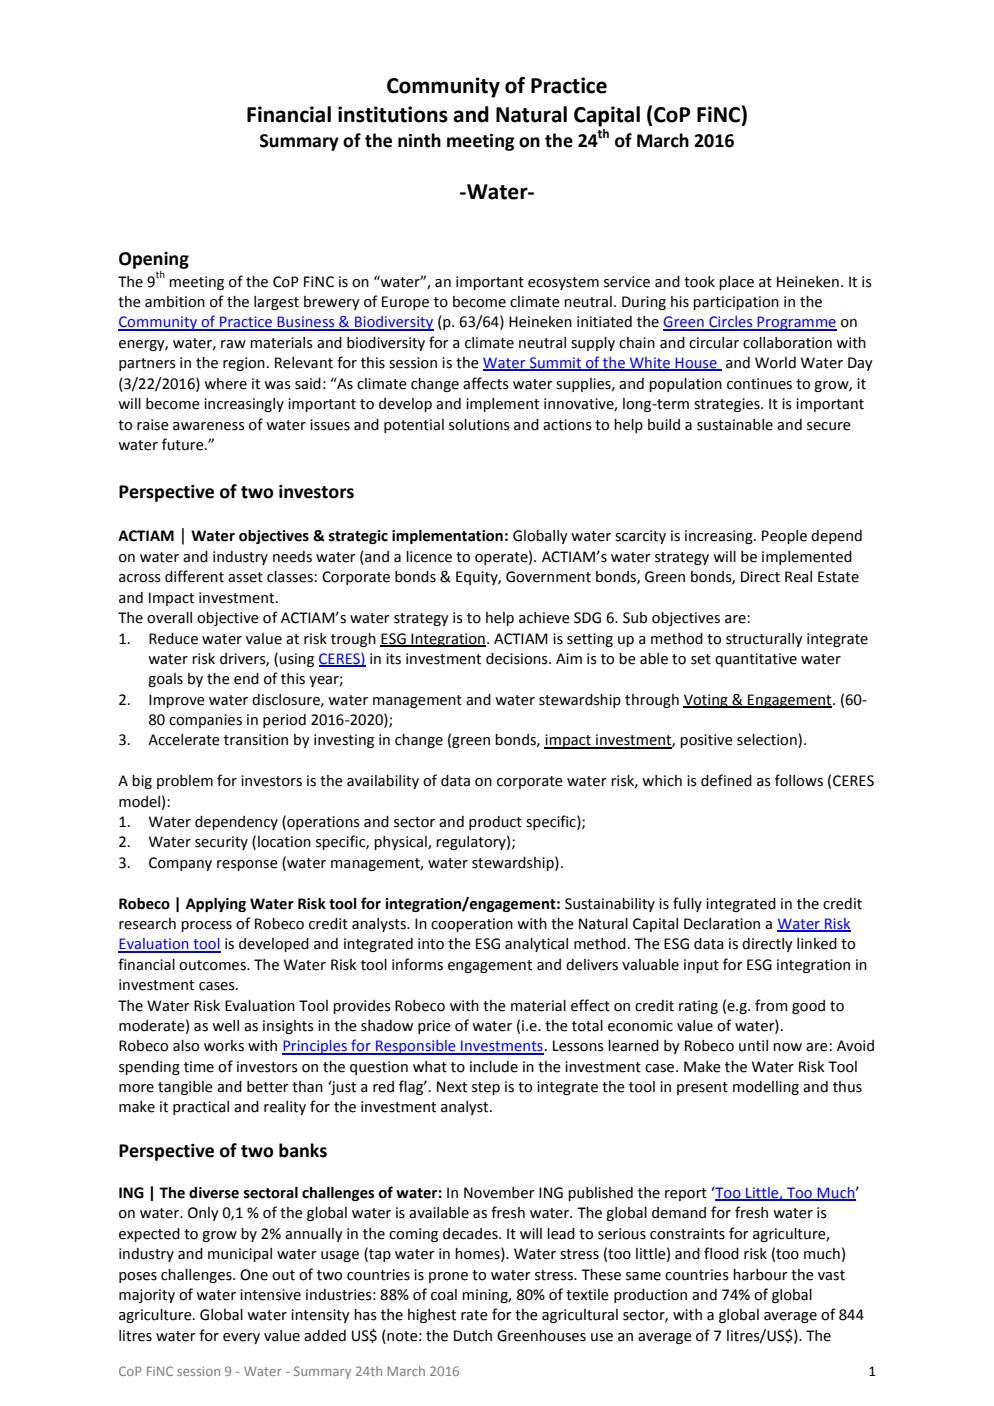  Describe the element at coordinates (393, 114) in the screenshot. I see `institutions` at that location.
